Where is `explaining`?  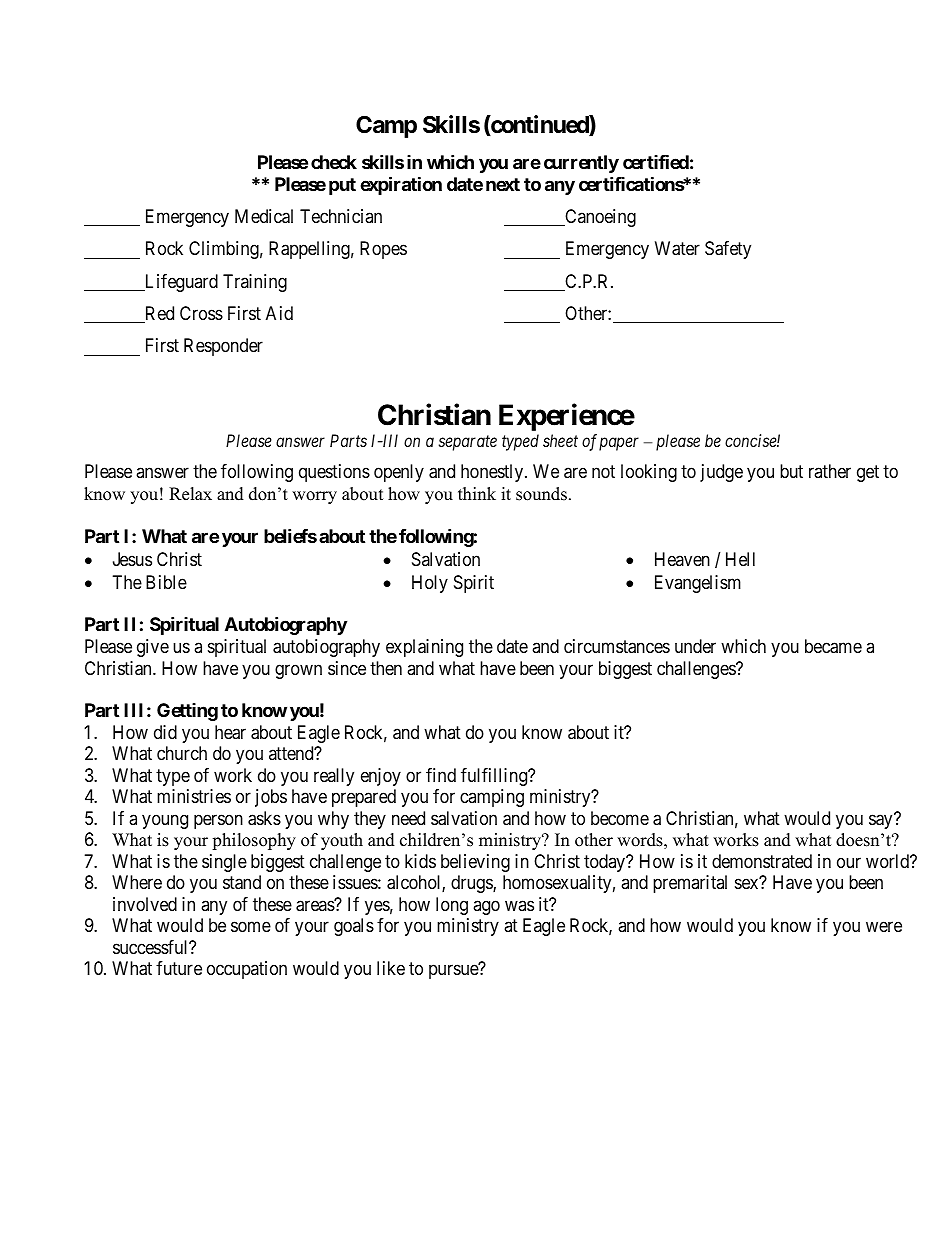
explaining is located at coordinates (424, 648).
